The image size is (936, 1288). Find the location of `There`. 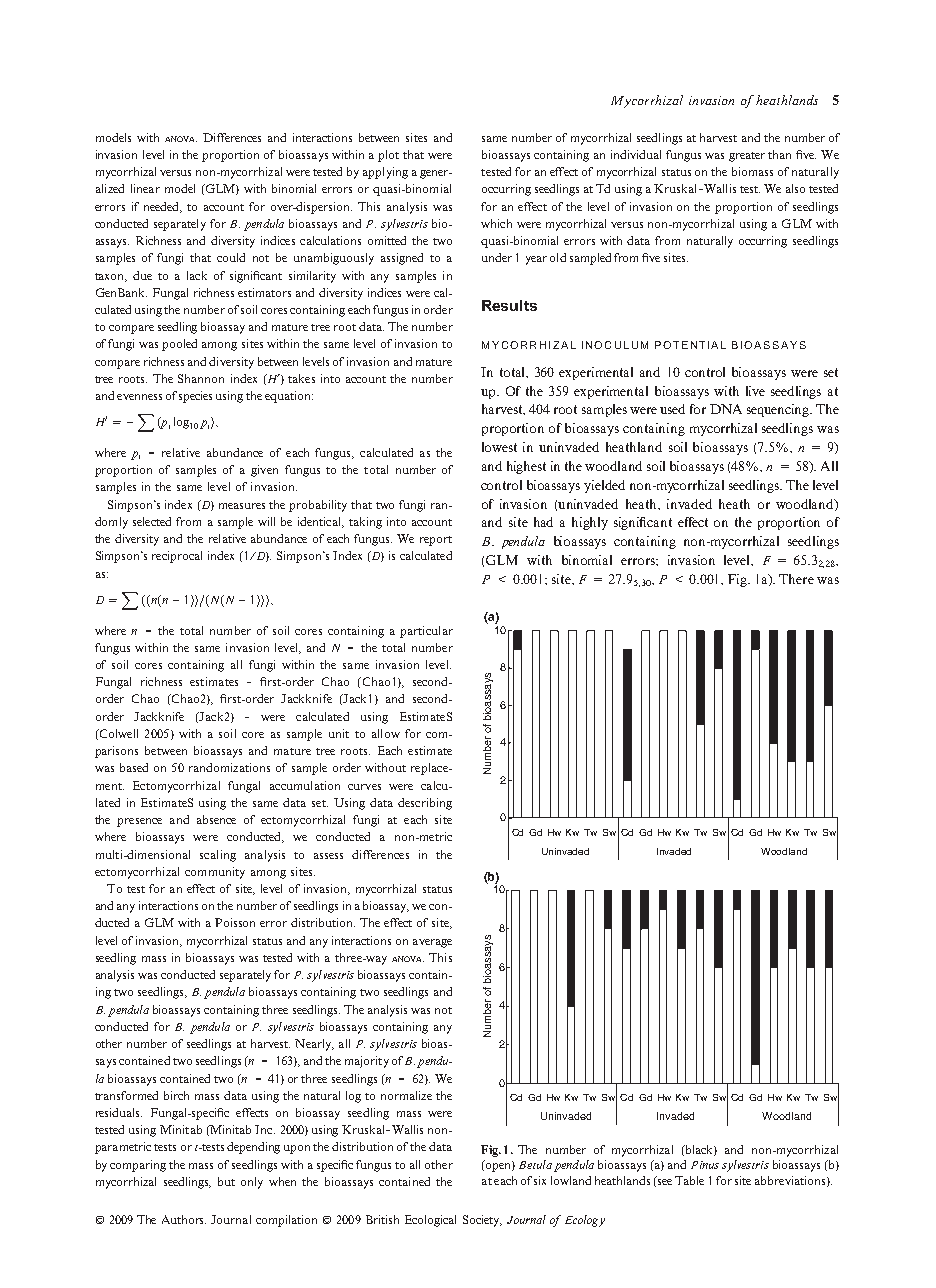

There is located at coordinates (796, 579).
